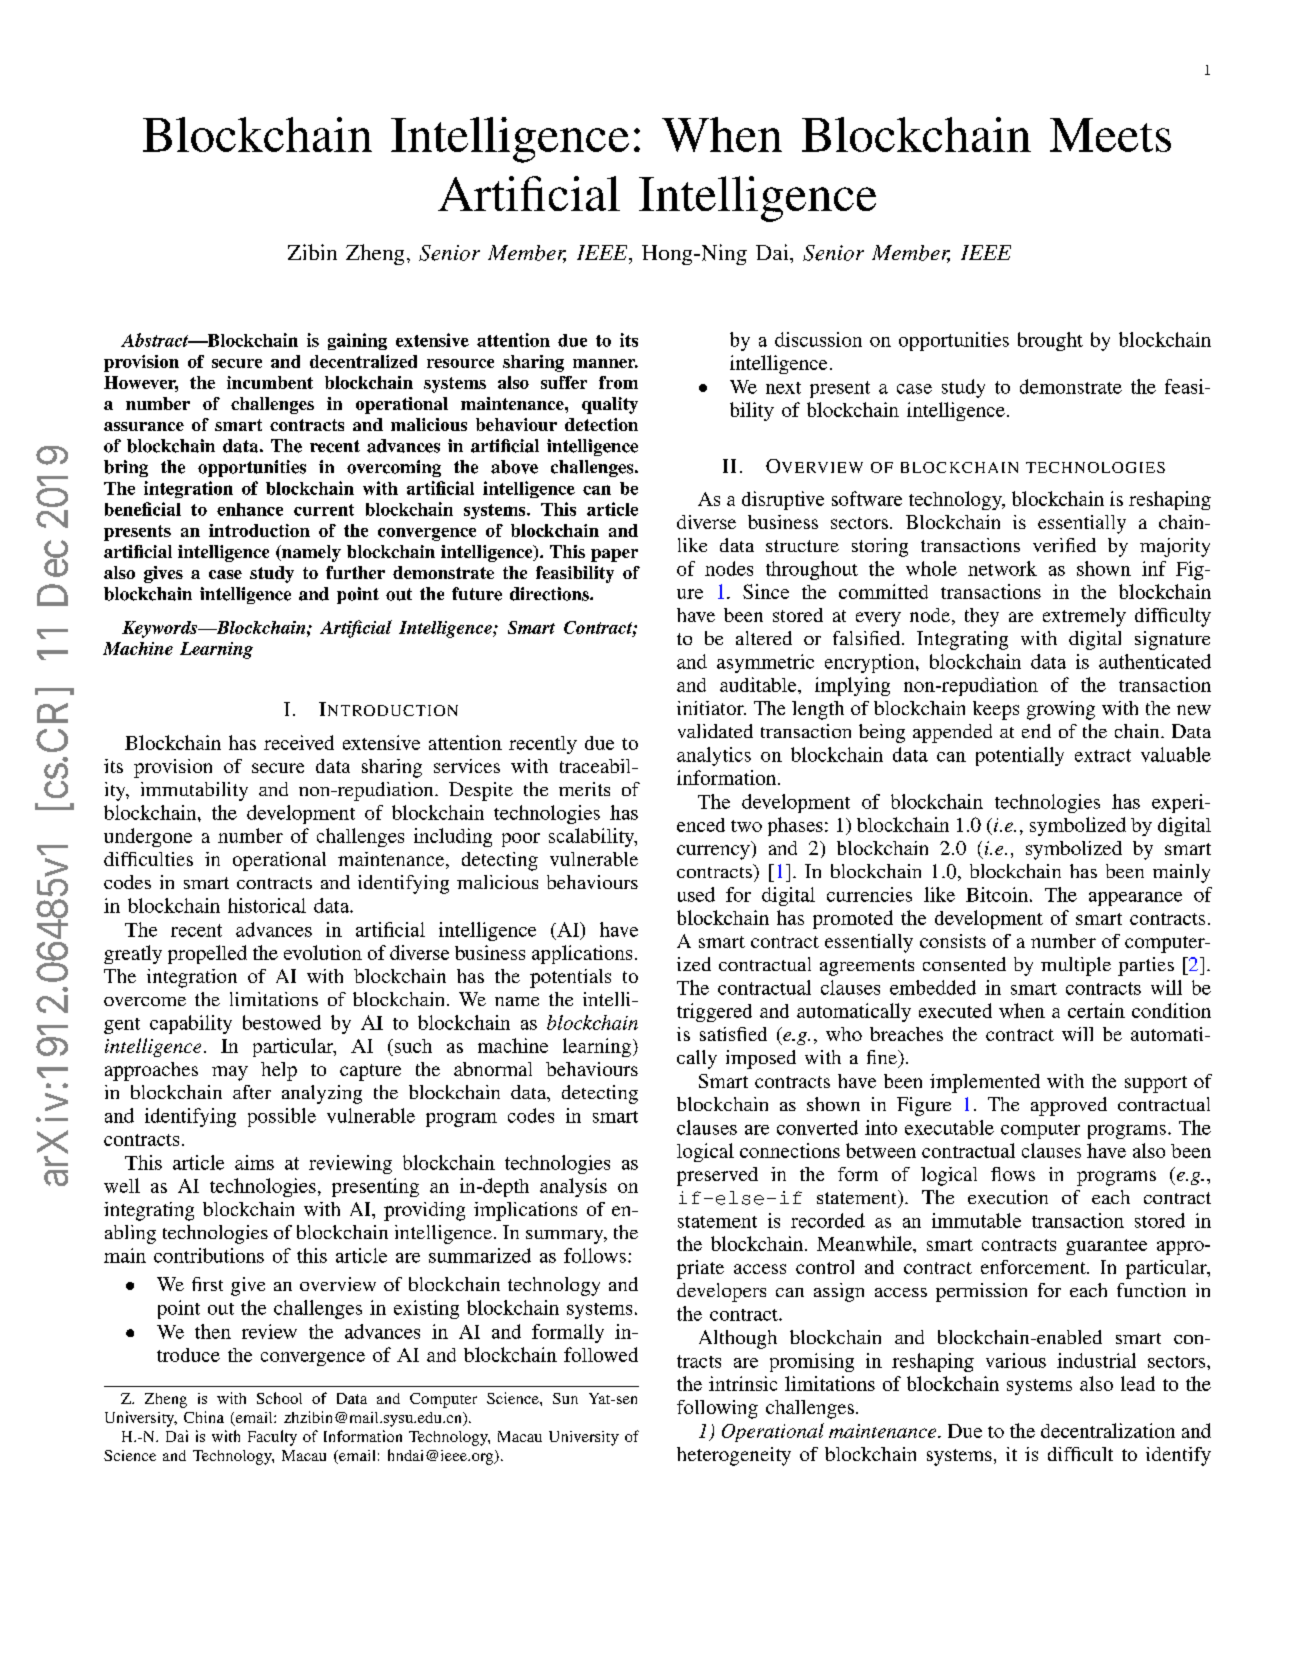 Image resolution: width=1298 pixels, height=1680 pixels. I want to click on manner, so click(605, 363).
